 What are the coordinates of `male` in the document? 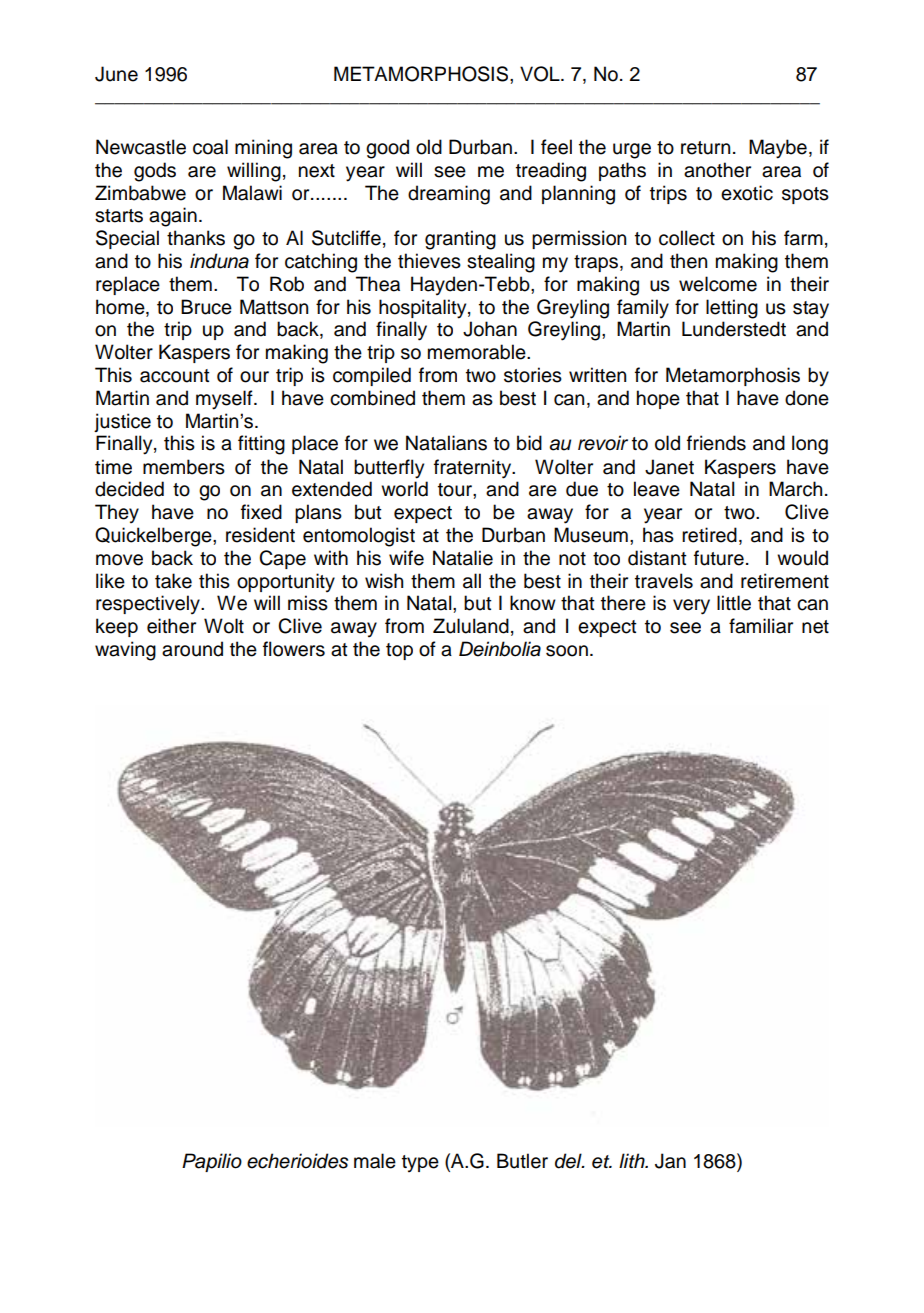 It's located at (375, 1161).
